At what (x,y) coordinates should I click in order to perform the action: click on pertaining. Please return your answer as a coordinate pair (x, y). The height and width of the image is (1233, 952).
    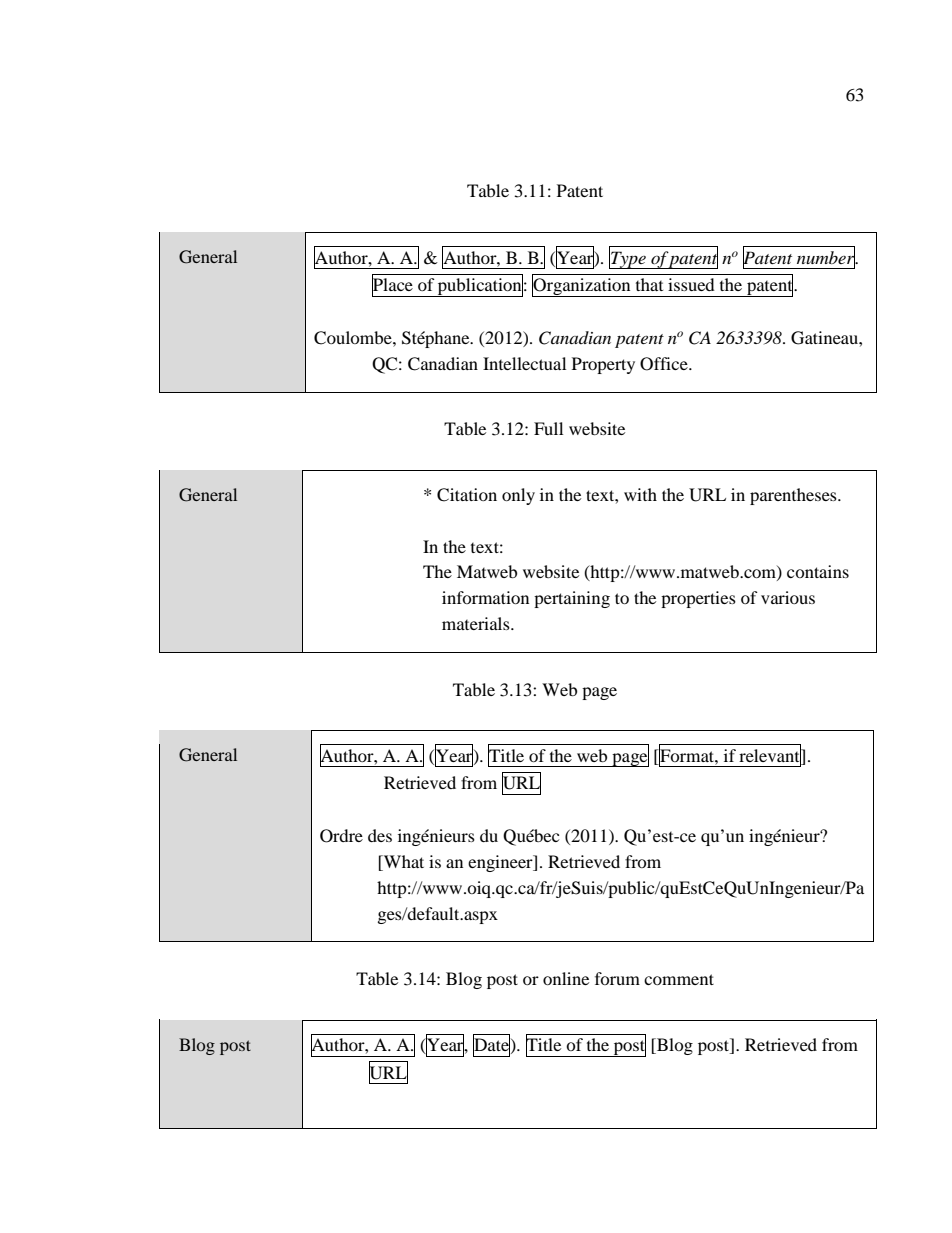
    Looking at the image, I should click on (572, 599).
